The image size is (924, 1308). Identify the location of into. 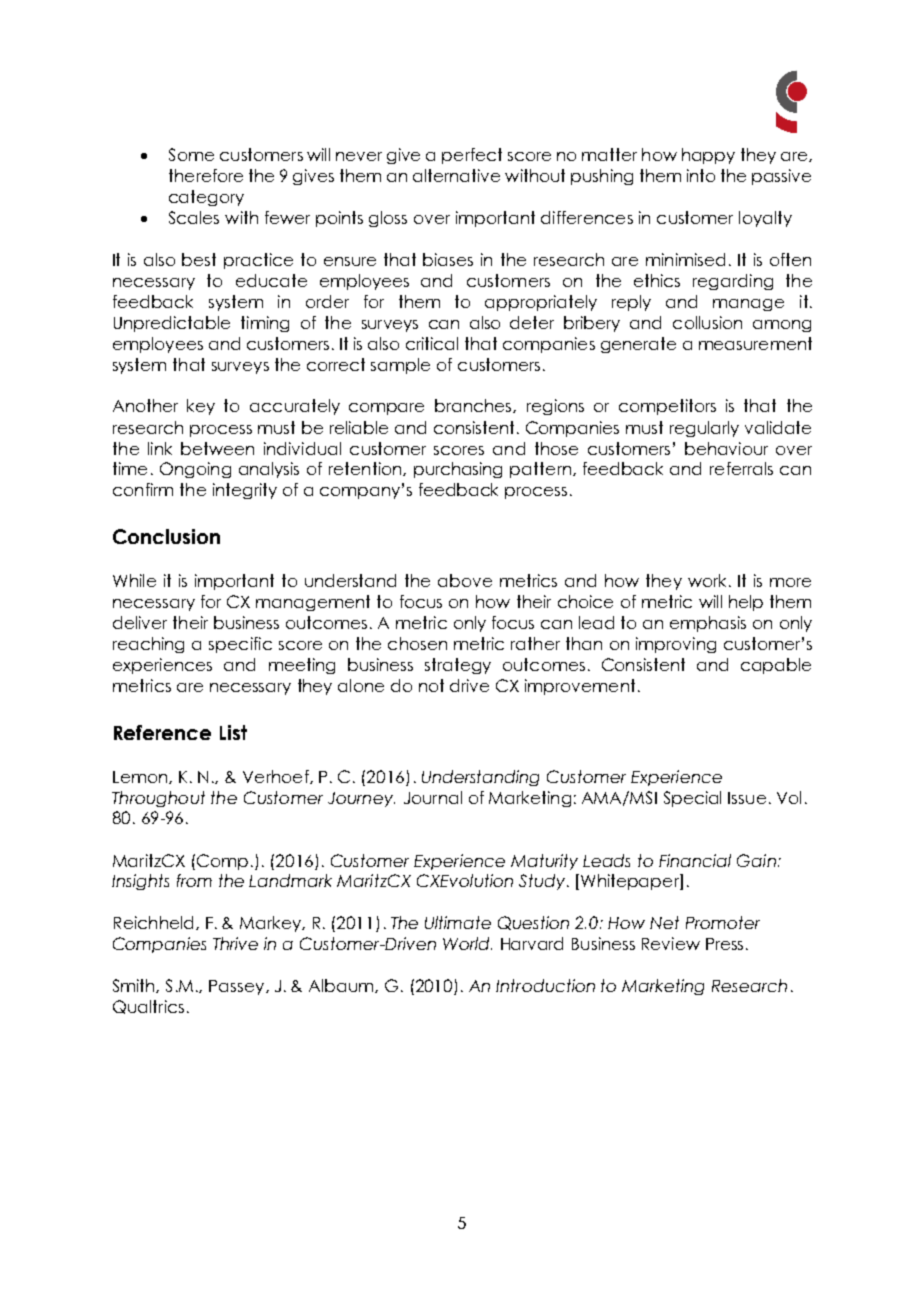
(701, 175).
